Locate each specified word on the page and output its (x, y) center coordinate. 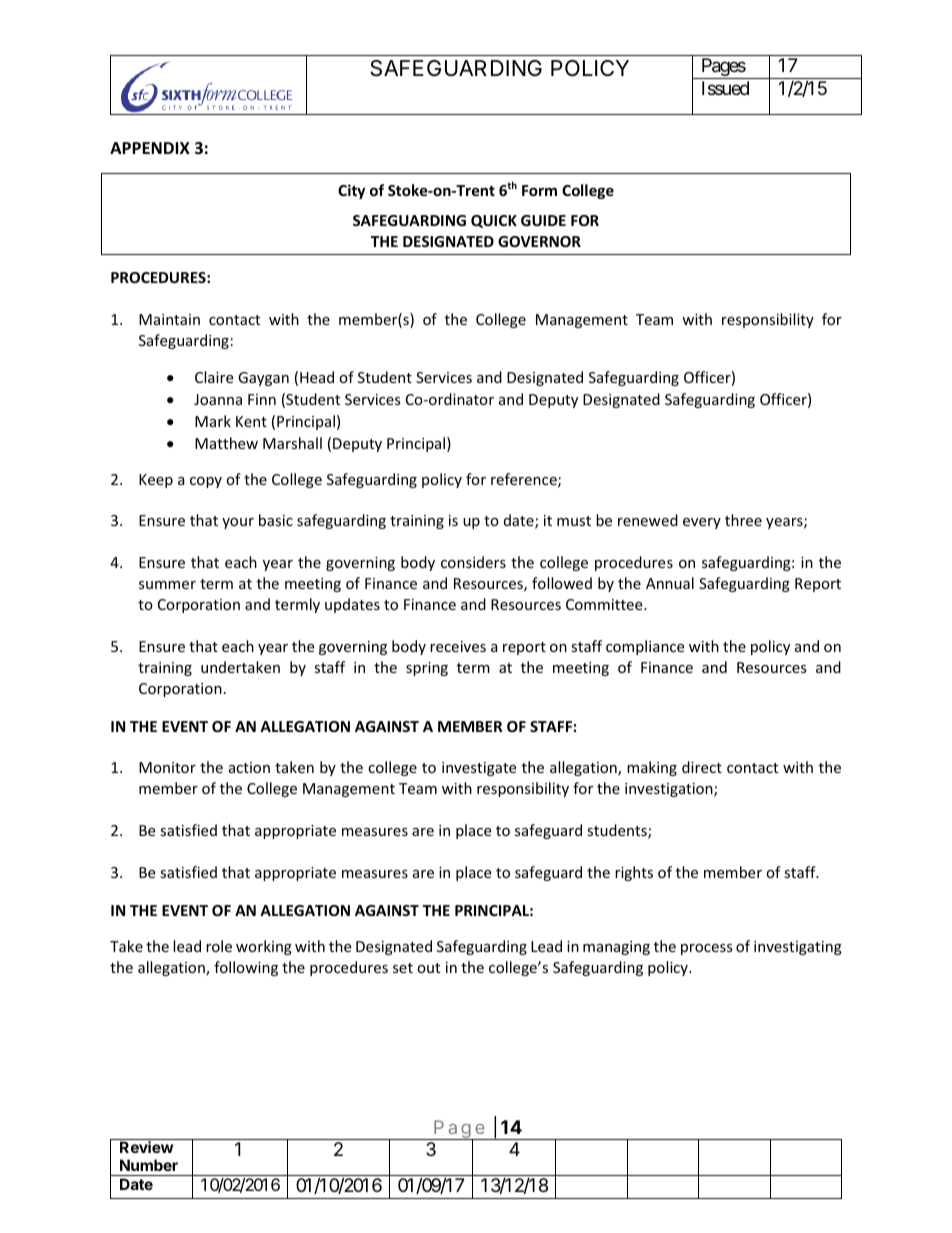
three (743, 520)
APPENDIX (150, 148)
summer (167, 585)
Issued (725, 88)
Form (539, 190)
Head (317, 377)
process (707, 949)
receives (458, 646)
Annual (670, 583)
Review (146, 1147)
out (428, 968)
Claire (214, 377)
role (219, 946)
